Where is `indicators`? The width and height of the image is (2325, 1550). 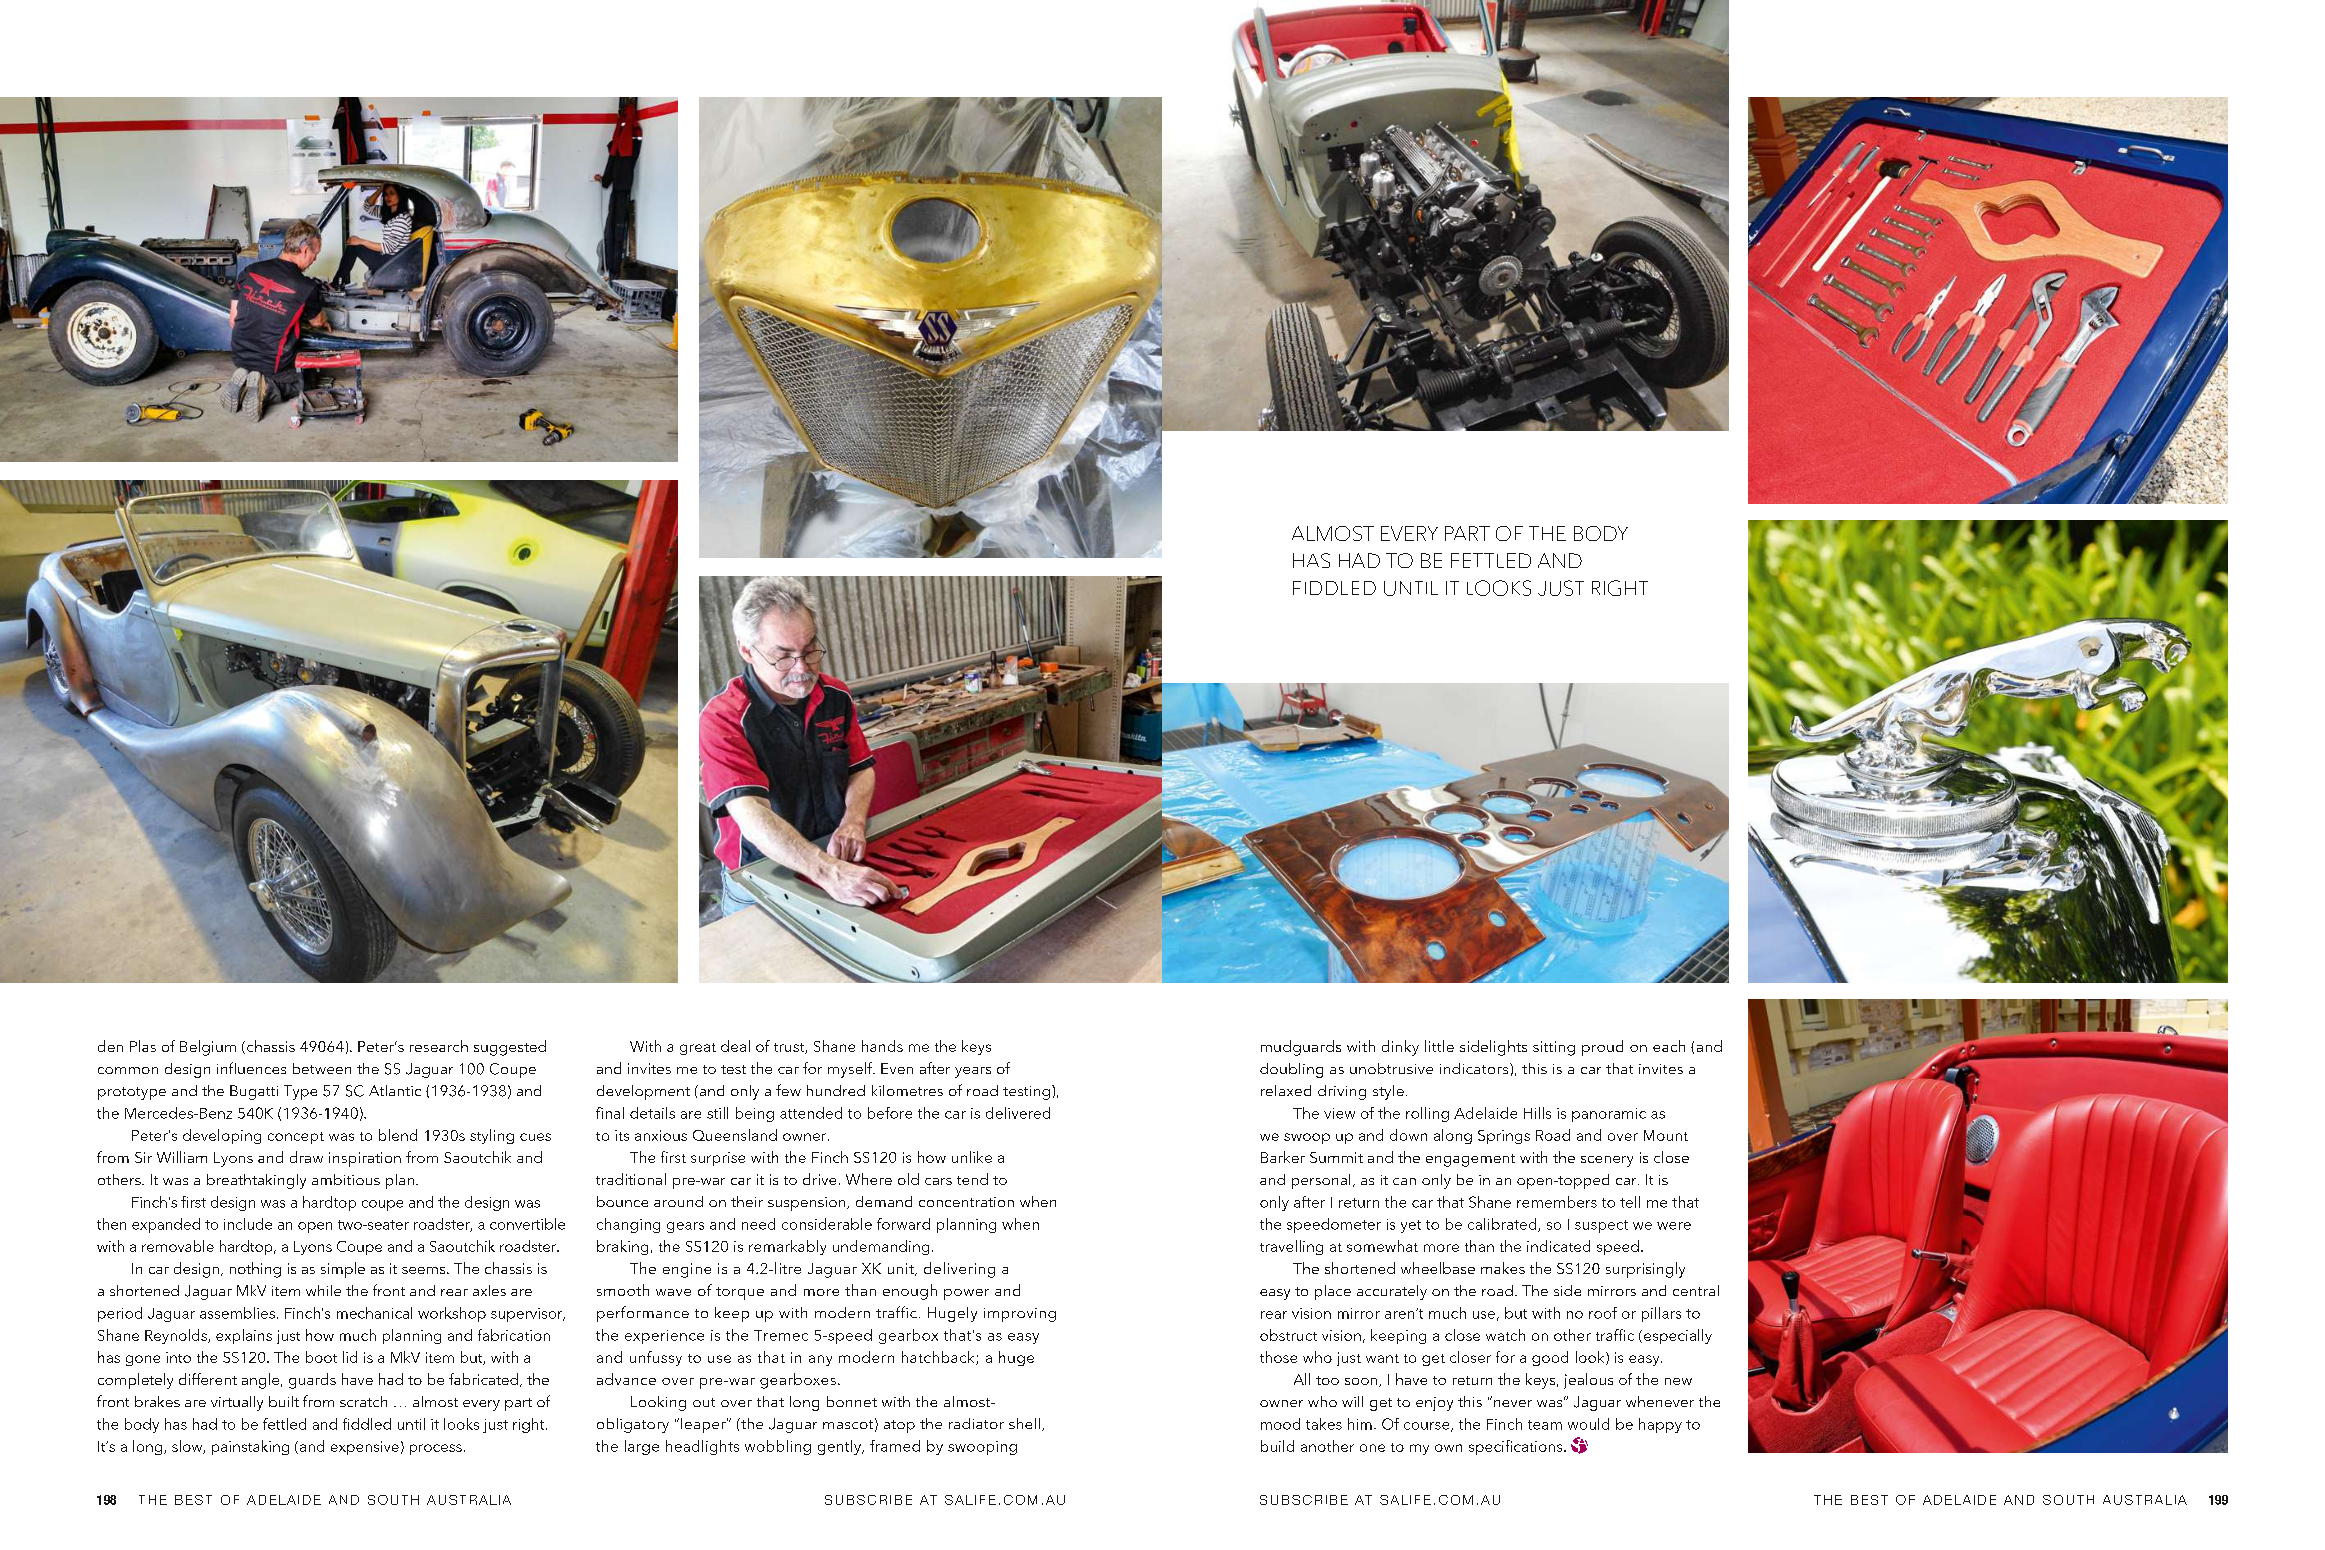 indicators is located at coordinates (1475, 1068).
